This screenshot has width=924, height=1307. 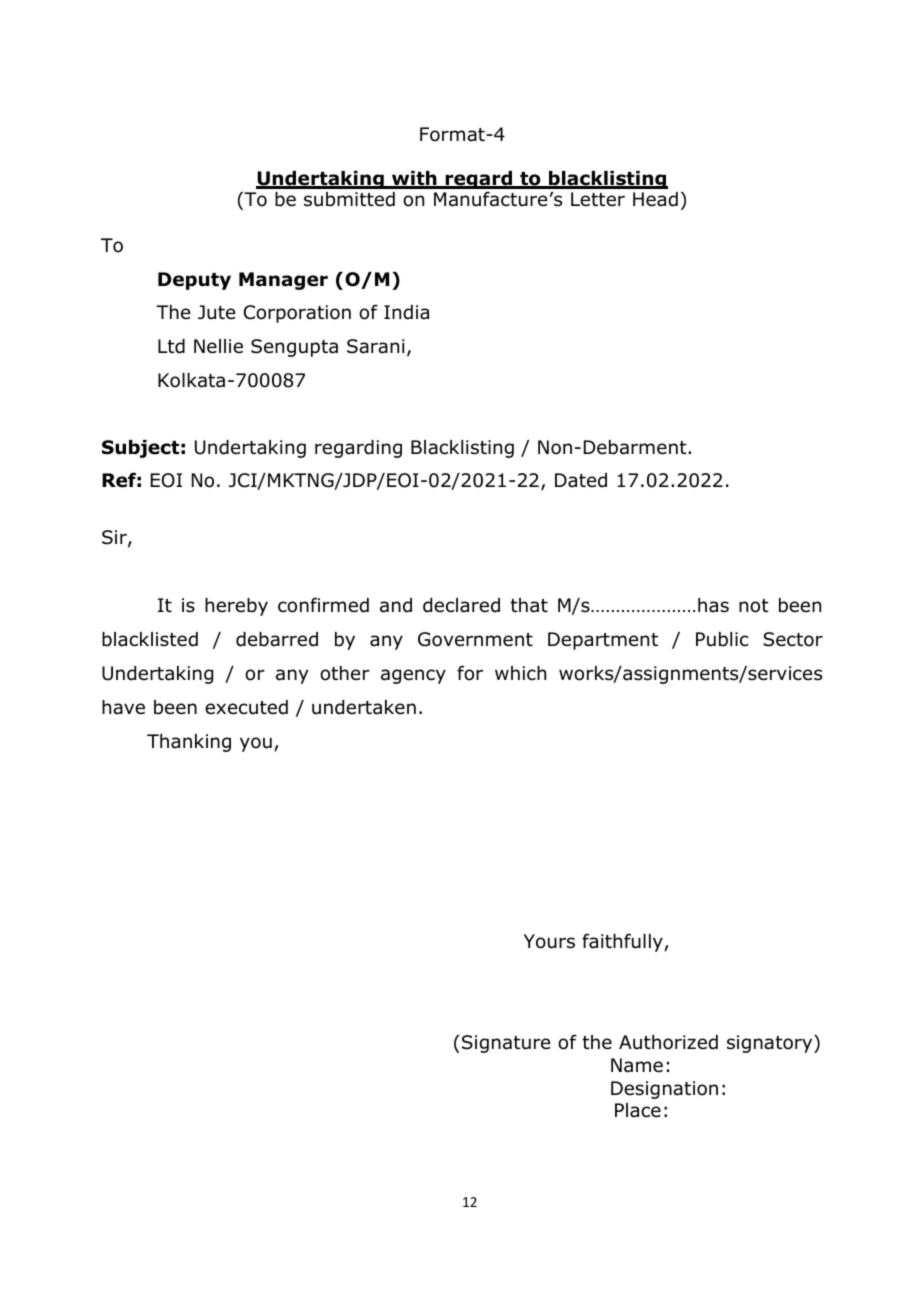 I want to click on Deputy, so click(x=194, y=281).
